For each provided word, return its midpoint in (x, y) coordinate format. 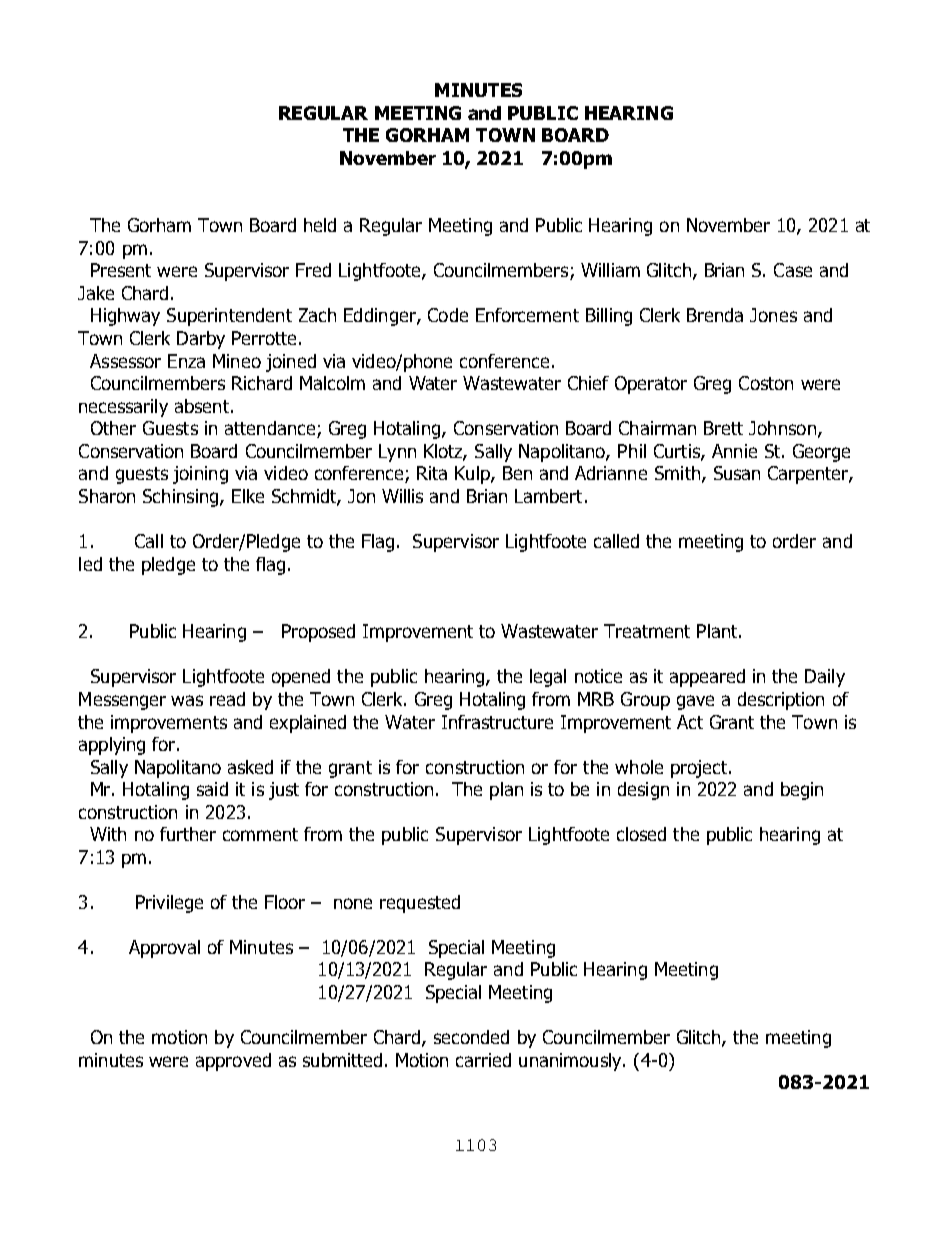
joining (200, 475)
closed (641, 834)
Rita (432, 473)
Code (448, 315)
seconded (471, 1037)
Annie (734, 451)
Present (121, 270)
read (227, 699)
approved (233, 1062)
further (188, 834)
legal (548, 678)
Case (793, 270)
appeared (707, 678)
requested (420, 904)
